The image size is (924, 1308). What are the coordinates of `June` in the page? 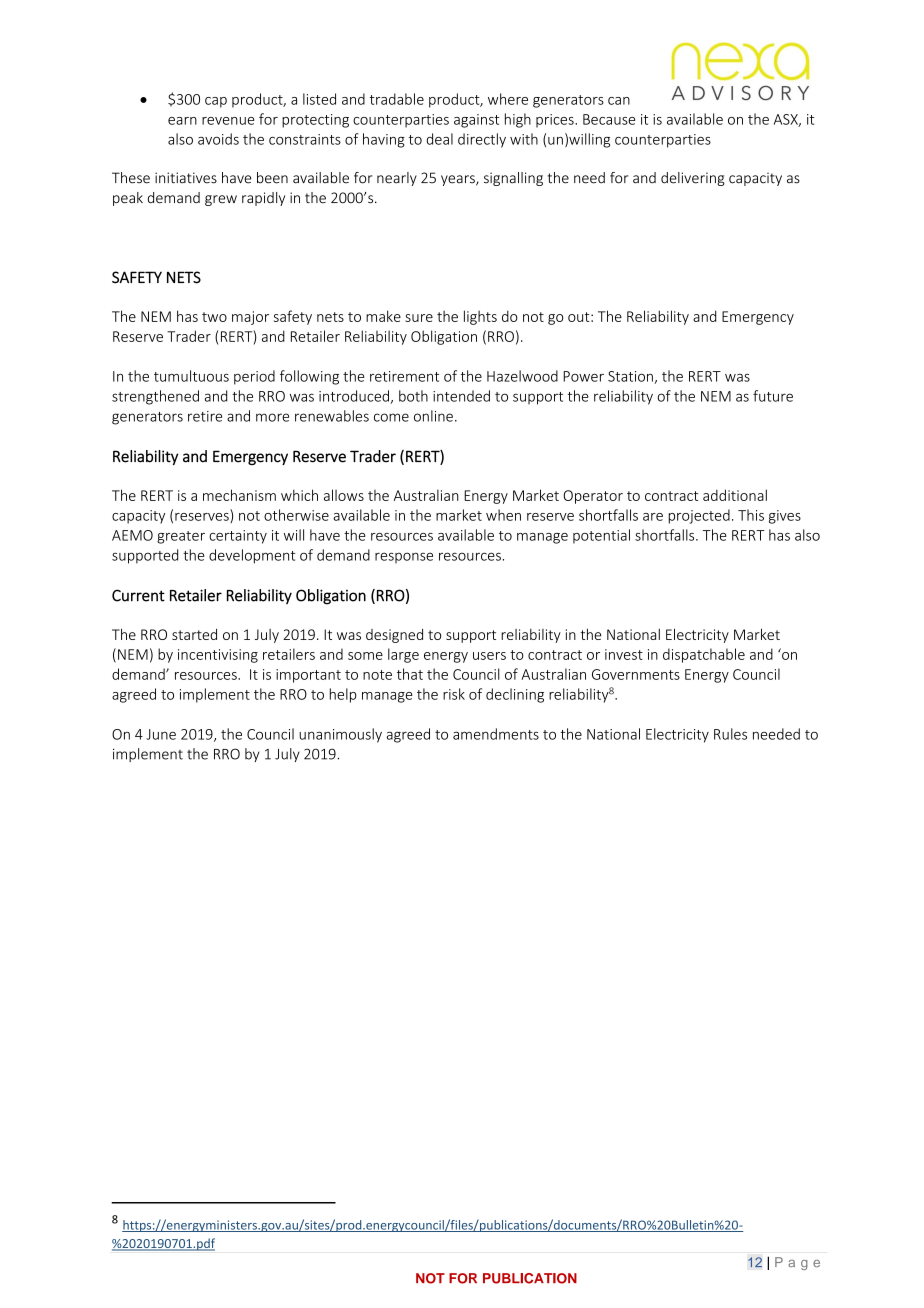 It's located at (161, 734).
